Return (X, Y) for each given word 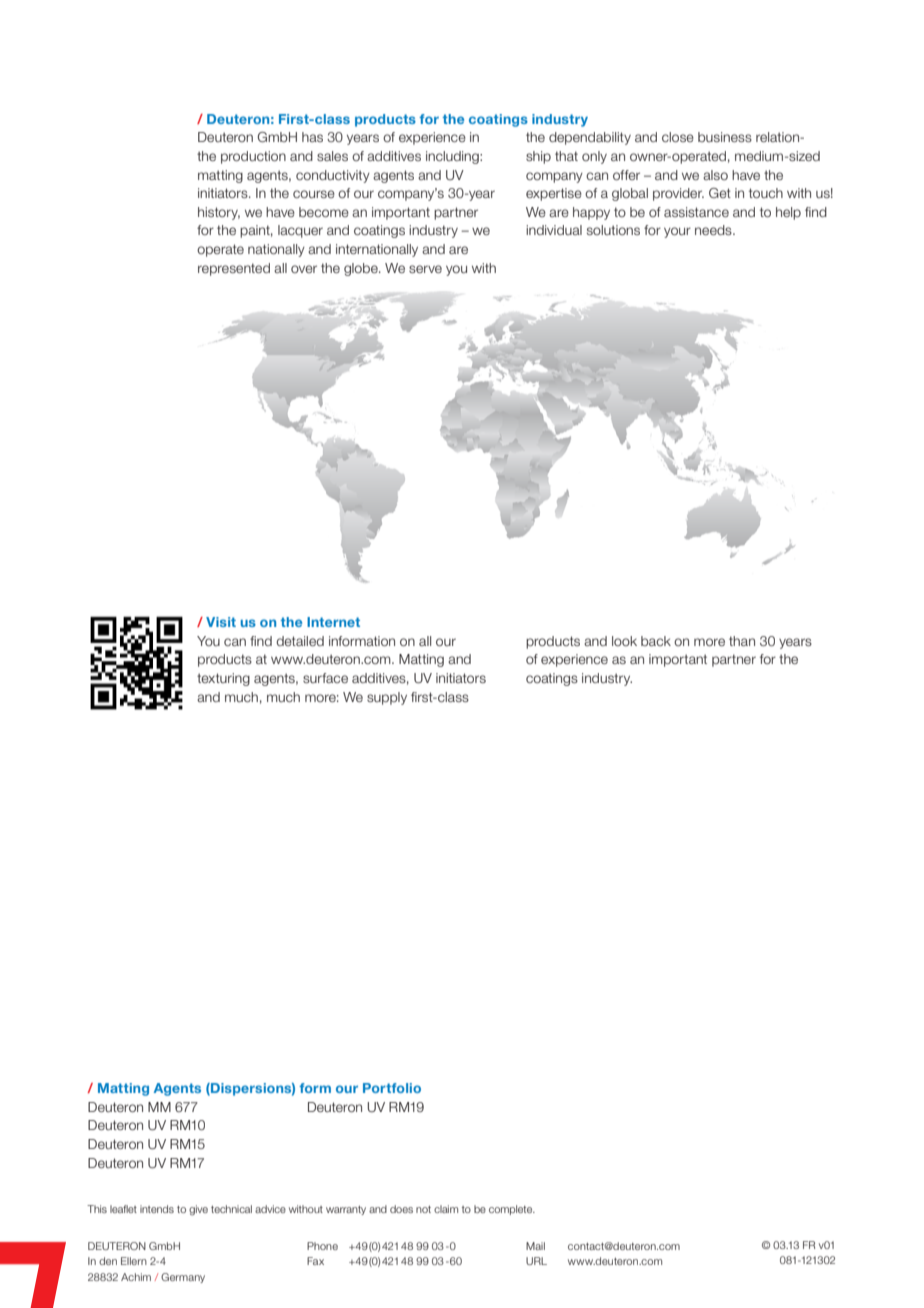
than (742, 641)
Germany (183, 1278)
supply (387, 698)
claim (446, 1209)
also (715, 175)
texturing (223, 679)
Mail (535, 1246)
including (453, 157)
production (253, 157)
